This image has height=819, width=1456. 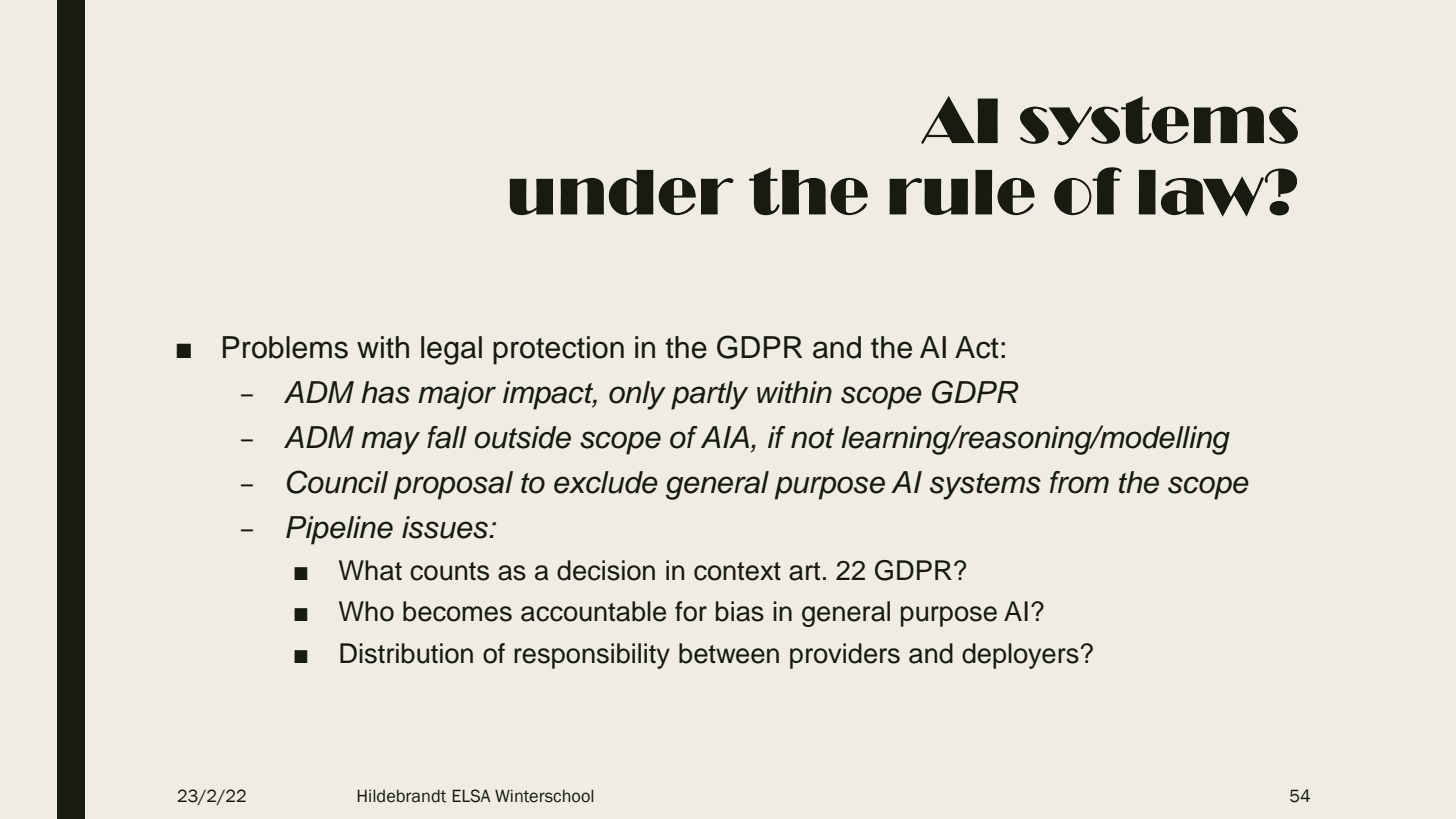 What do you see at coordinates (621, 192) in the image?
I see `under` at bounding box center [621, 192].
